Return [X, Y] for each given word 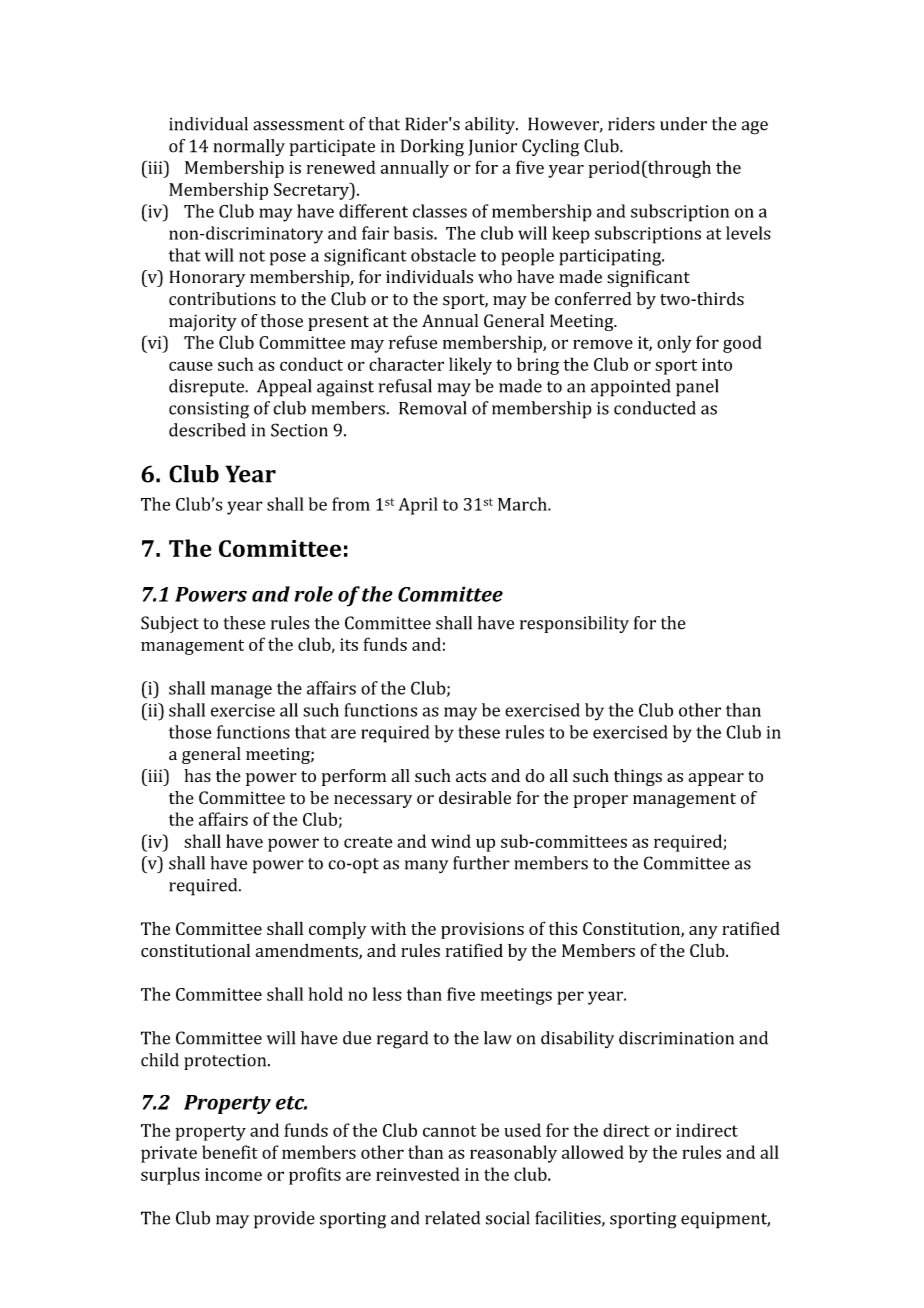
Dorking [432, 148]
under [683, 124]
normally [249, 147]
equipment [725, 1220]
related [452, 1218]
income [233, 1174]
